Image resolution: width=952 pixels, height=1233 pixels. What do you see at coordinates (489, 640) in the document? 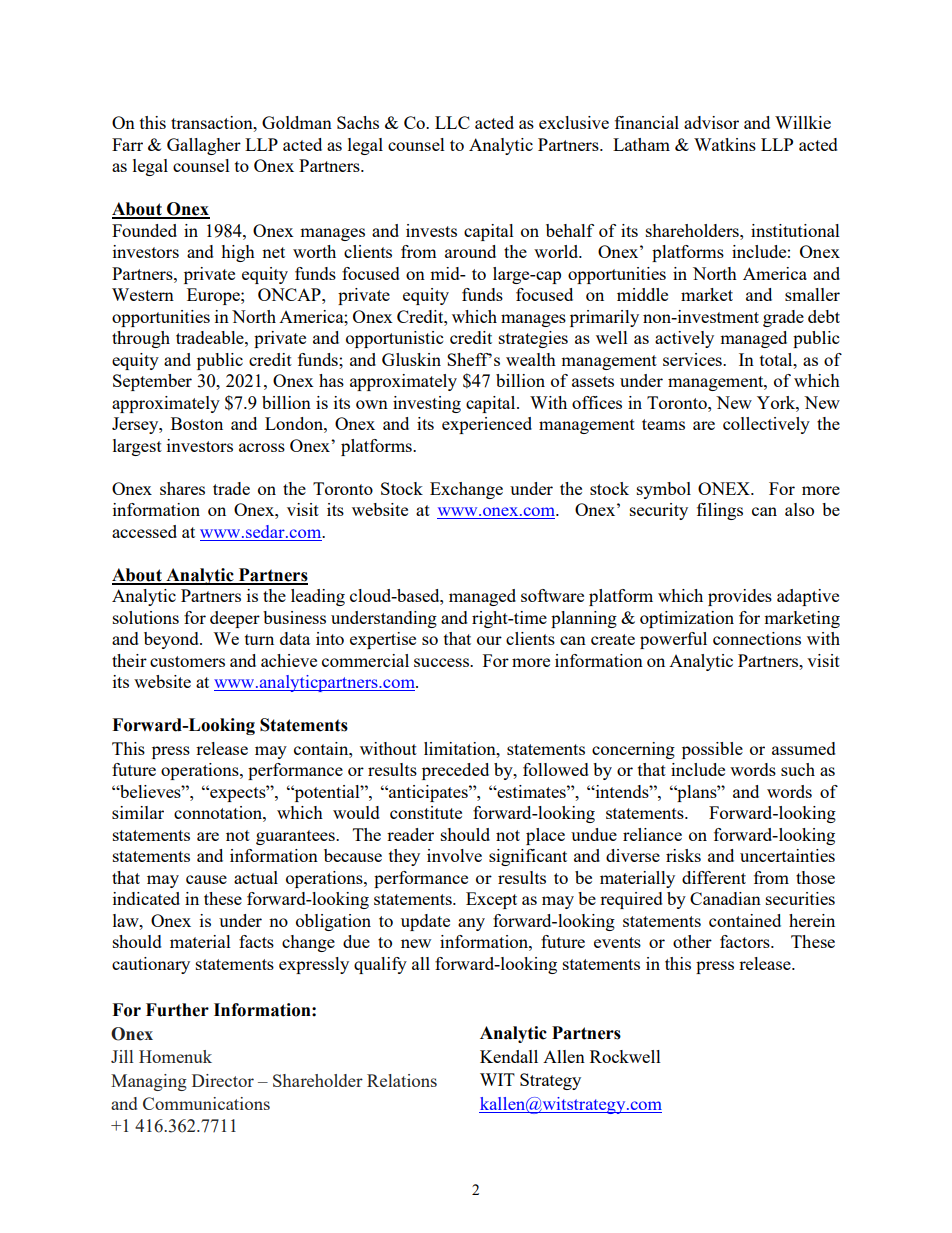
I see `our` at bounding box center [489, 640].
